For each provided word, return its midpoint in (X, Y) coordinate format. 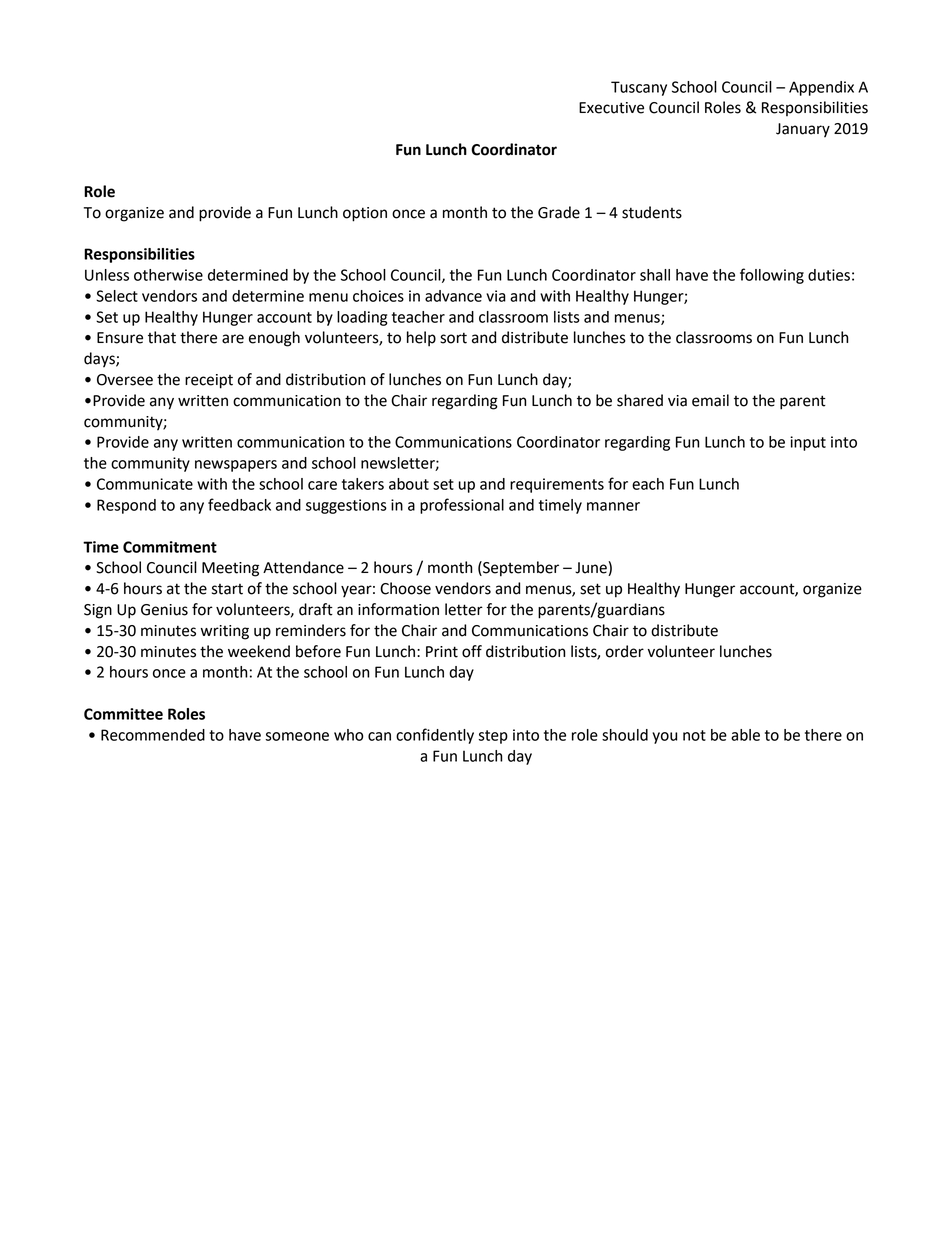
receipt (209, 381)
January (803, 130)
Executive (611, 108)
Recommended (153, 735)
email (710, 400)
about (409, 484)
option (365, 214)
